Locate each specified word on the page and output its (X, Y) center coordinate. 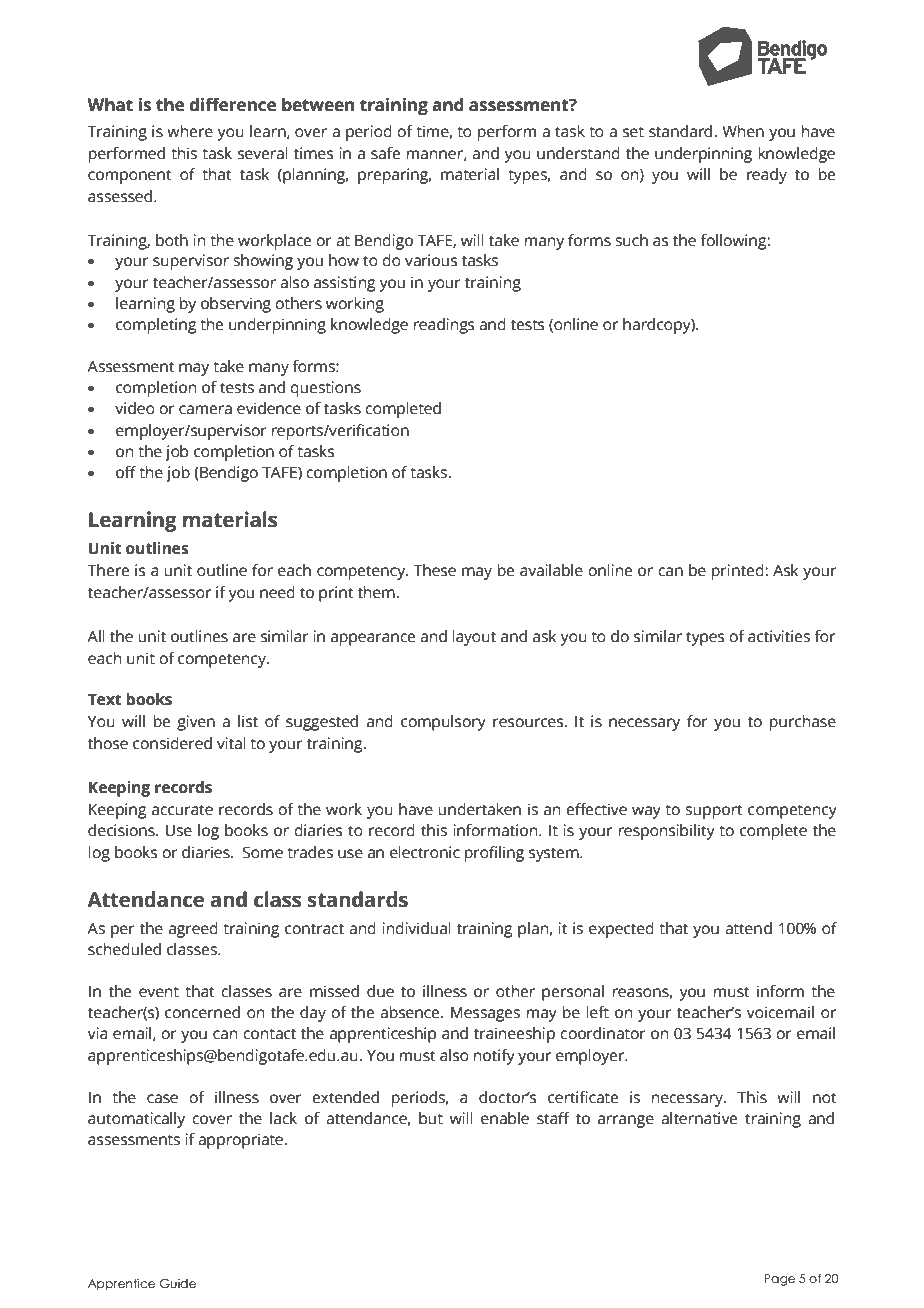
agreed (193, 930)
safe (385, 153)
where (190, 131)
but (431, 1118)
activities (779, 636)
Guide (178, 1283)
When (743, 131)
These (434, 570)
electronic (425, 852)
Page (779, 1280)
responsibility (667, 832)
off (126, 472)
